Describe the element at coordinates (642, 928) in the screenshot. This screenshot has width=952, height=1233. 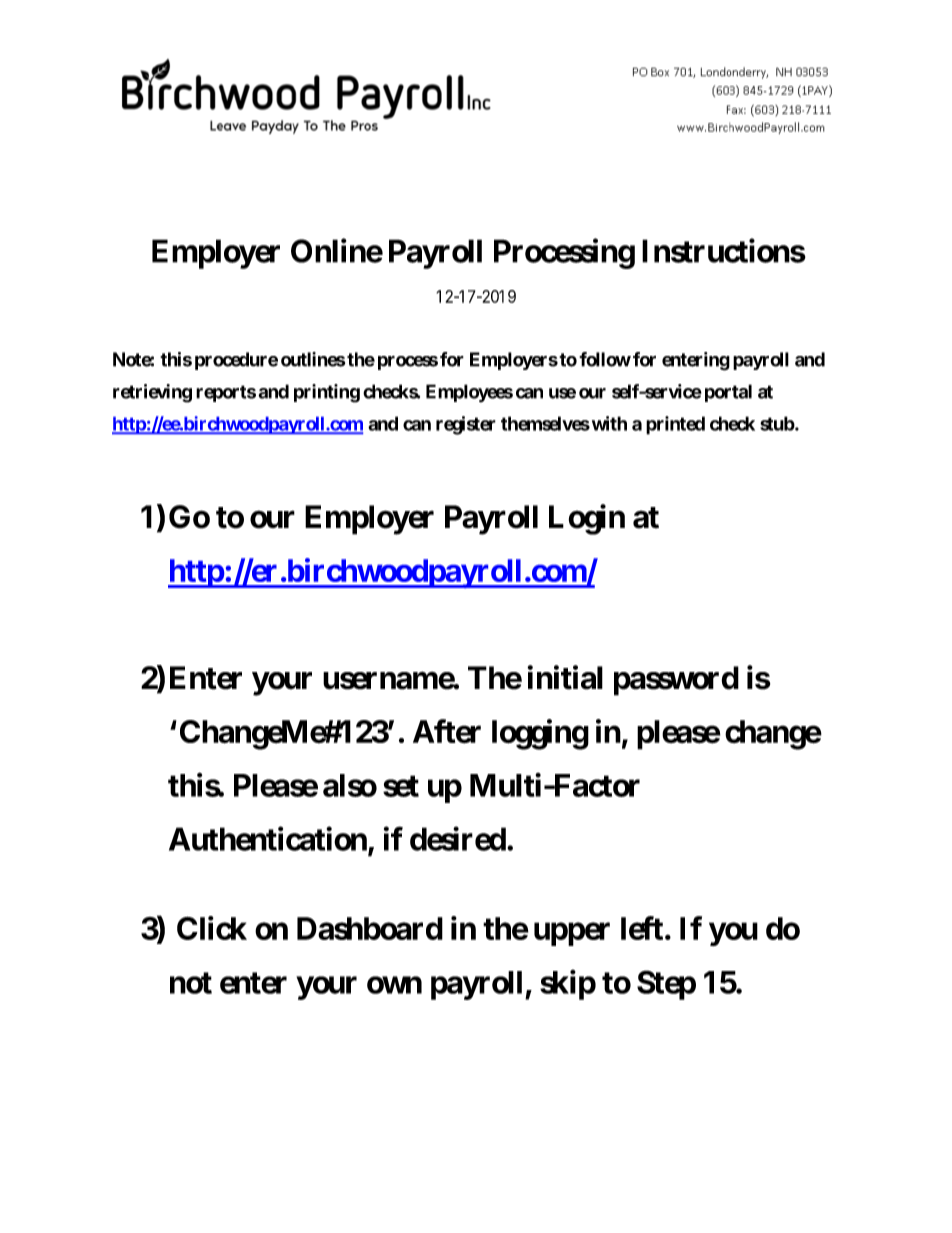
I see `left` at that location.
